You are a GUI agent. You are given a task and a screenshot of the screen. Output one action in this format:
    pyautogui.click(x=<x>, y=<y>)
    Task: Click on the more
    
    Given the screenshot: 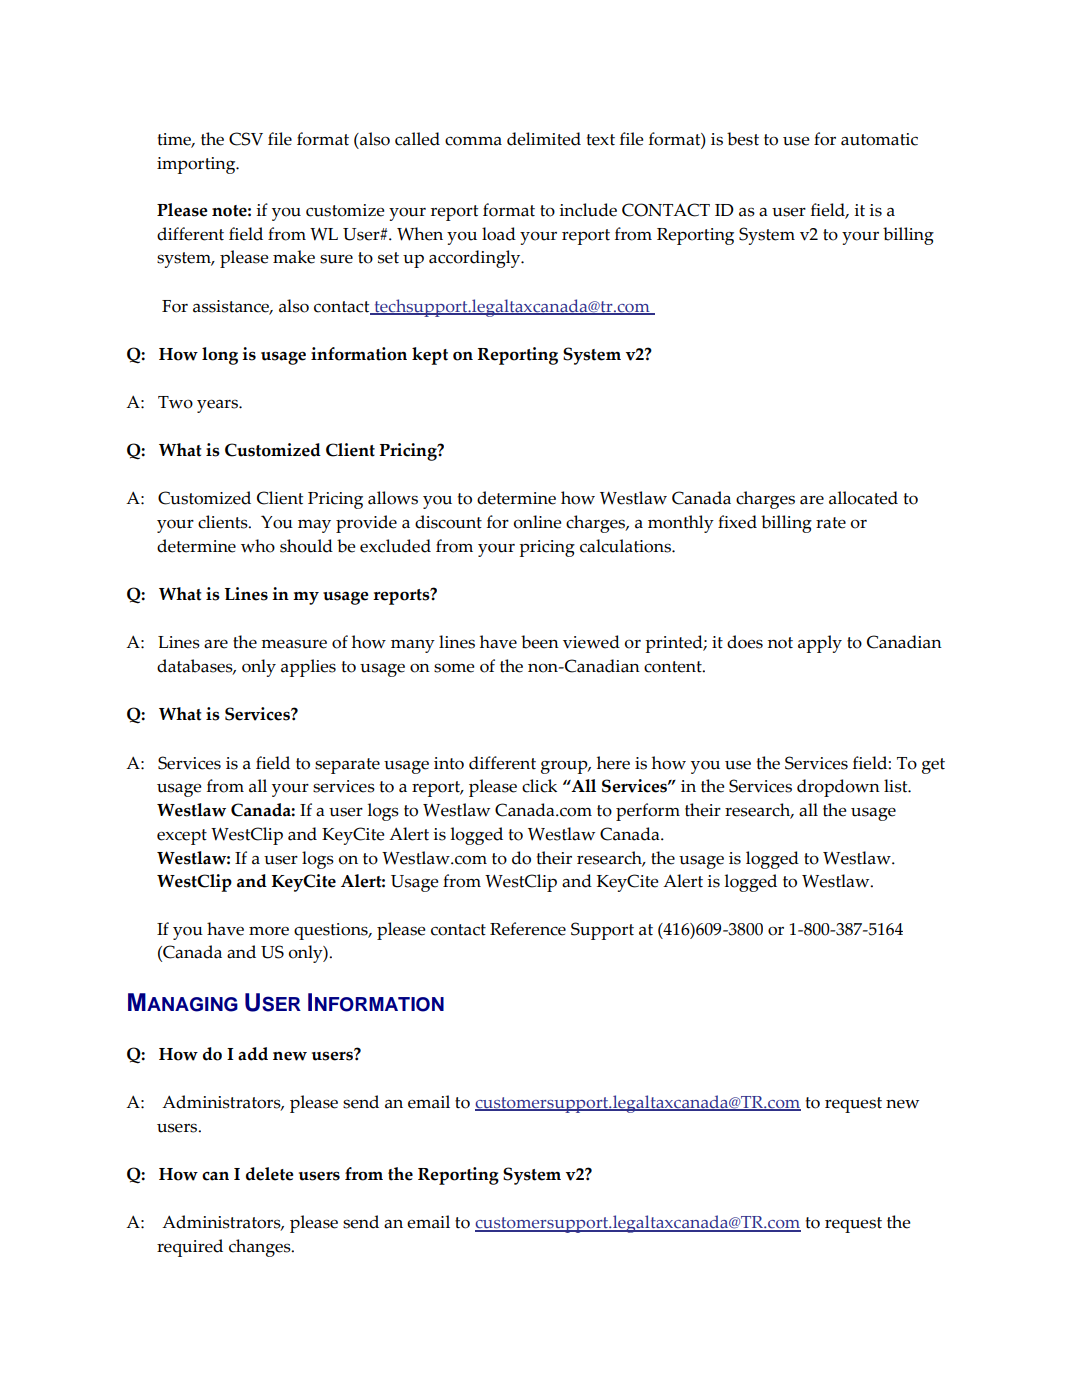 What is the action you would take?
    pyautogui.click(x=269, y=931)
